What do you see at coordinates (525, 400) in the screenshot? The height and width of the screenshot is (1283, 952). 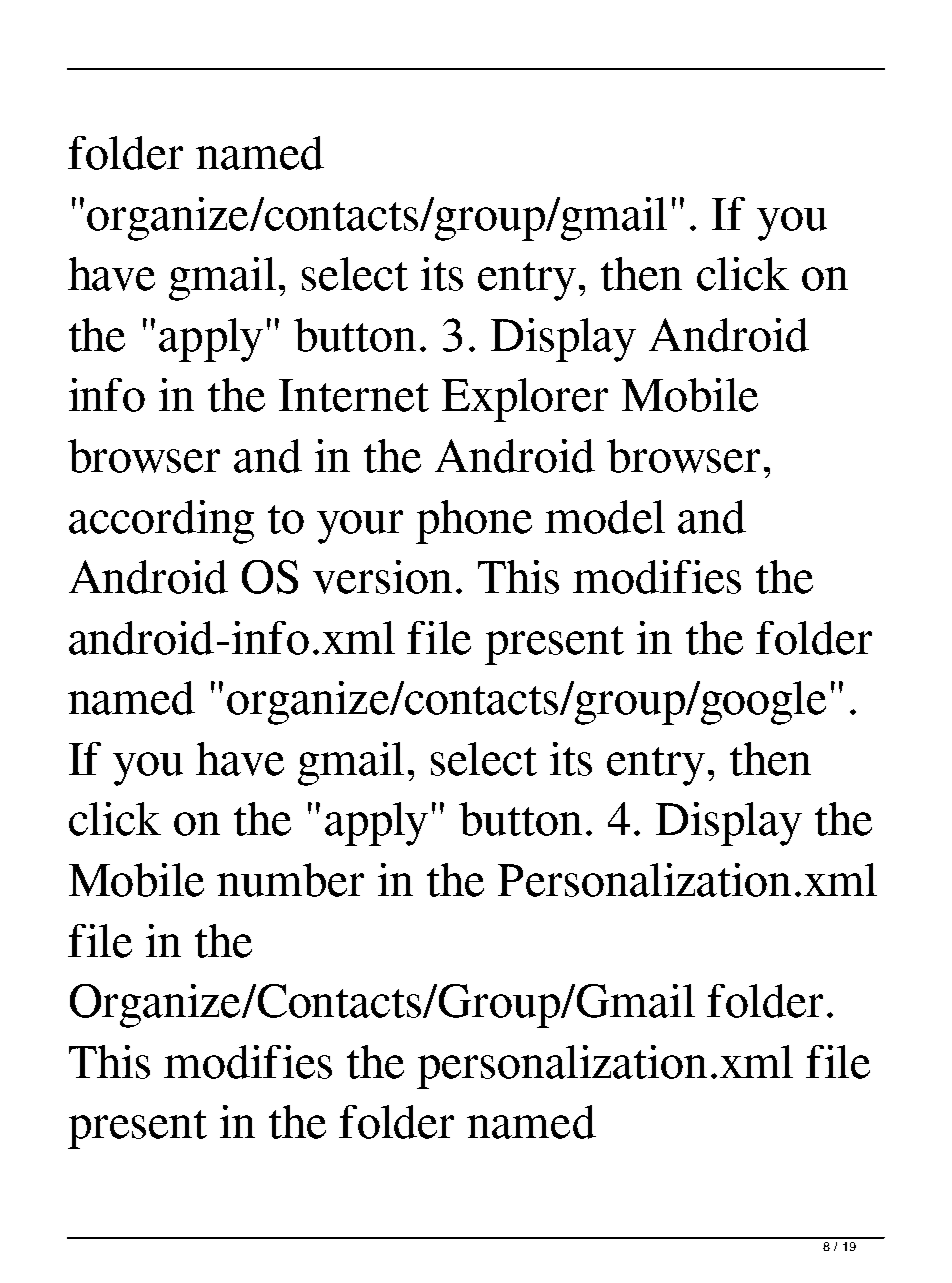 I see `Explorer` at bounding box center [525, 400].
